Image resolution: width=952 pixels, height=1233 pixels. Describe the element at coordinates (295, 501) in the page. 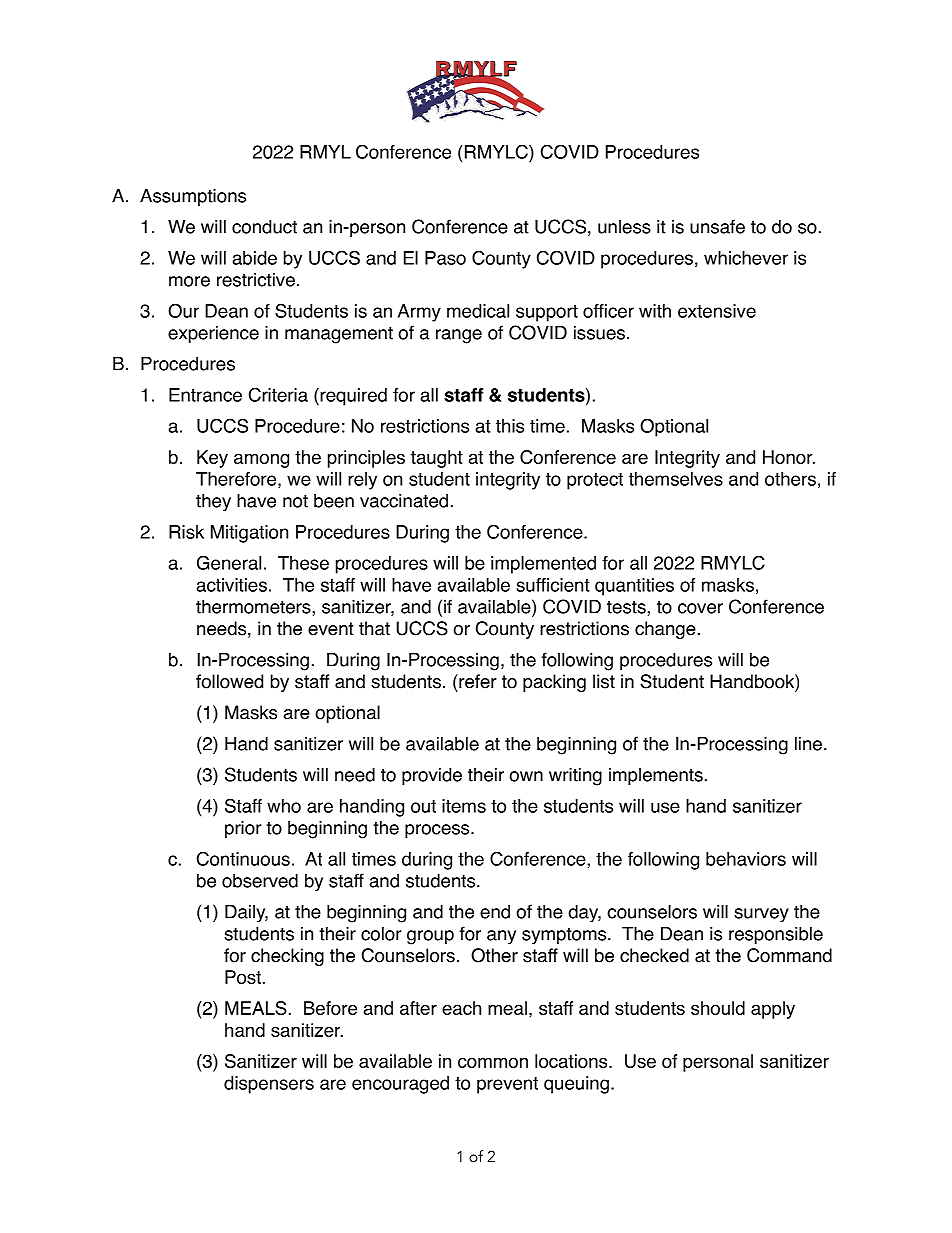

I see `not` at that location.
